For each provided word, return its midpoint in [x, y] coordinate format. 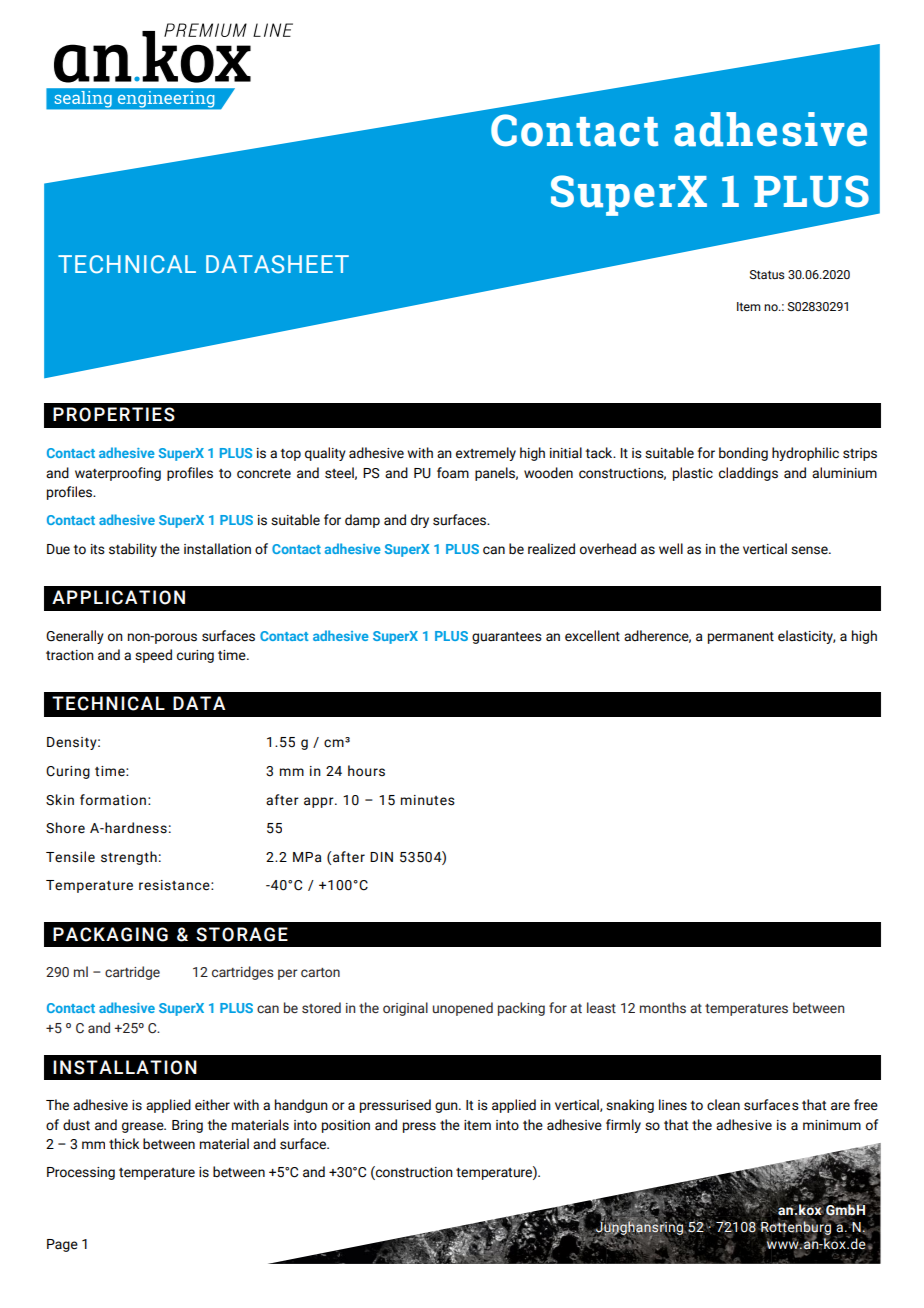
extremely [486, 454]
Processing [81, 1173]
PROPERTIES [114, 414]
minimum [832, 1125]
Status [767, 274]
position [346, 1126]
